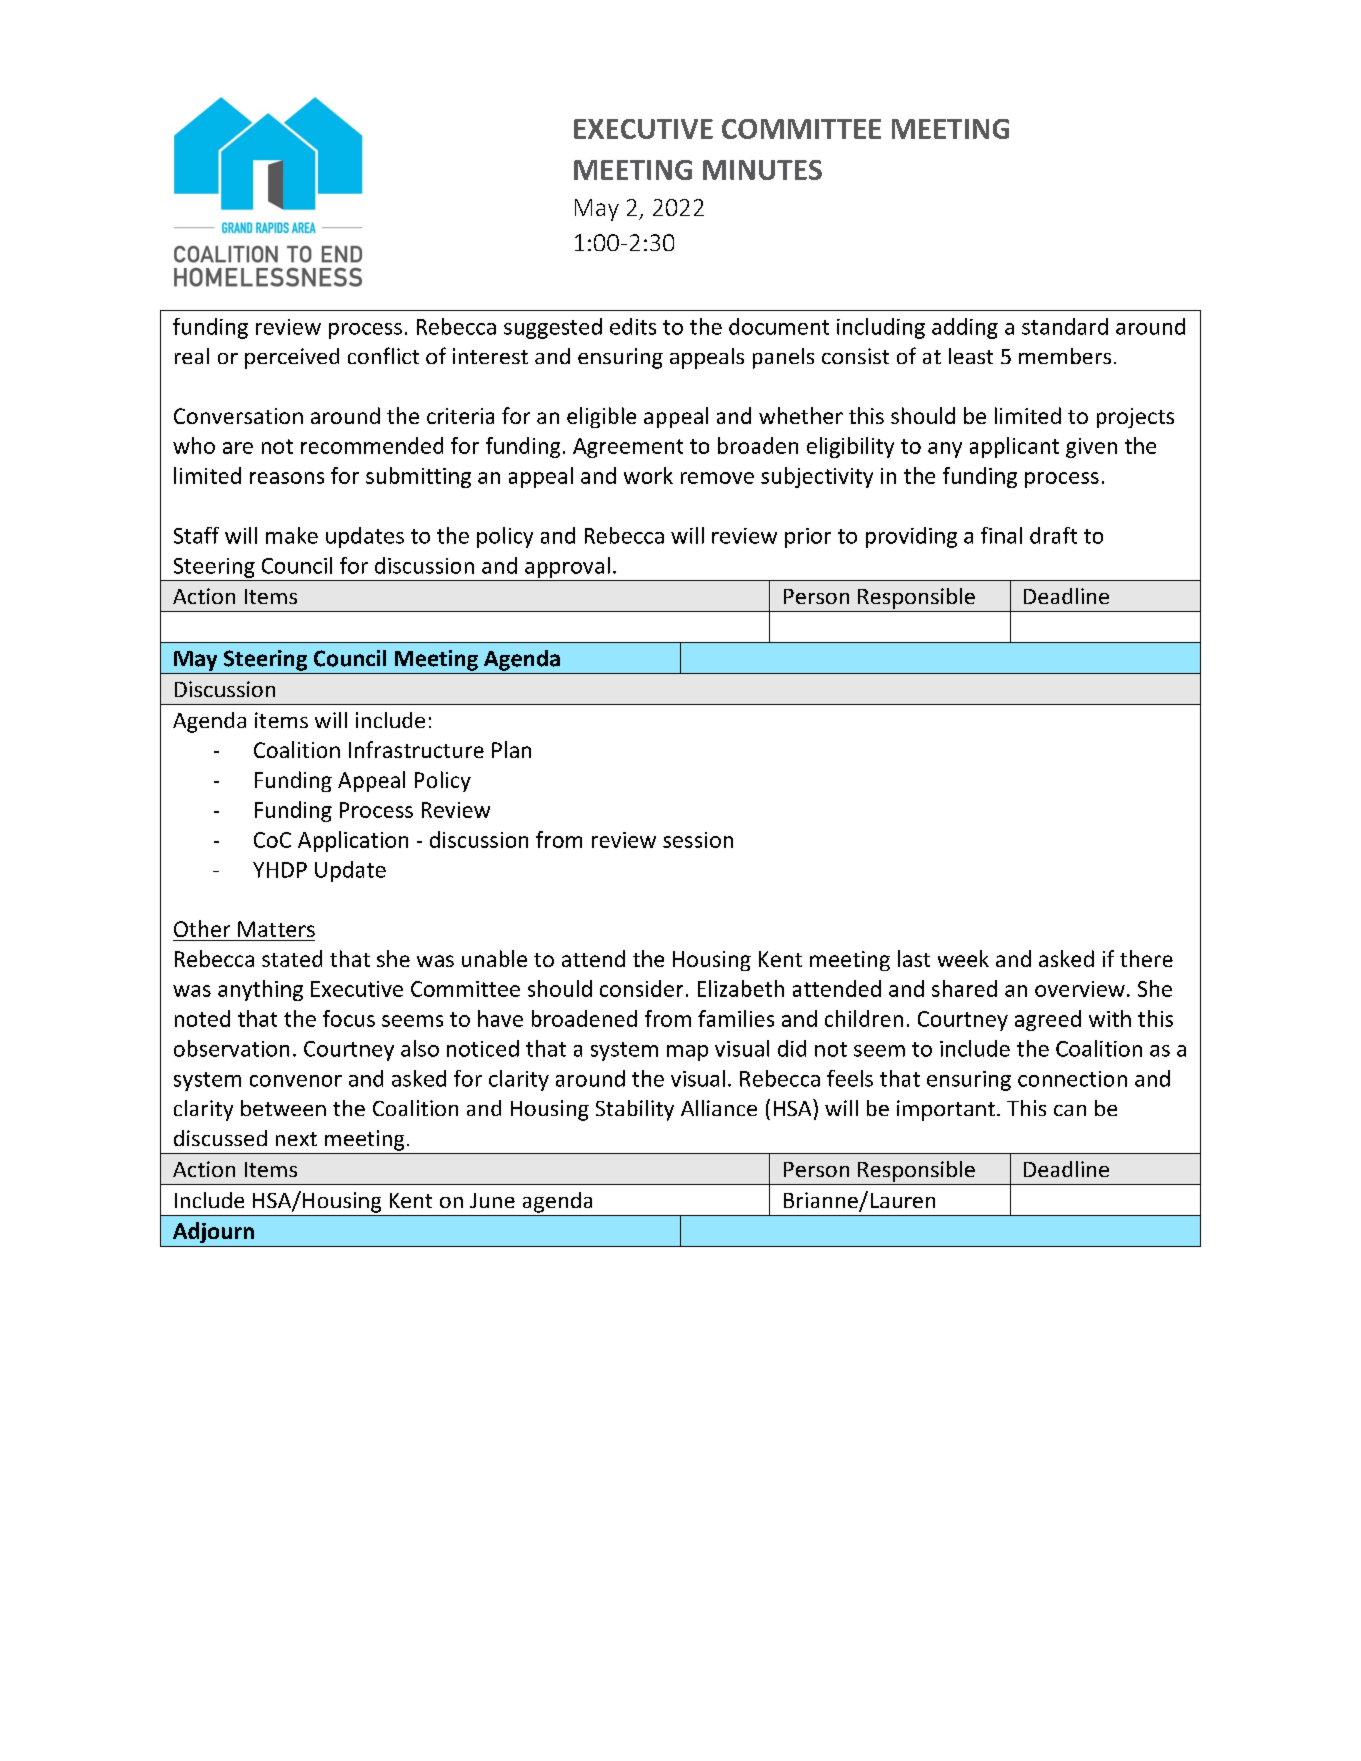 This document has width=1361, height=1761. What do you see at coordinates (698, 840) in the document?
I see `session` at bounding box center [698, 840].
